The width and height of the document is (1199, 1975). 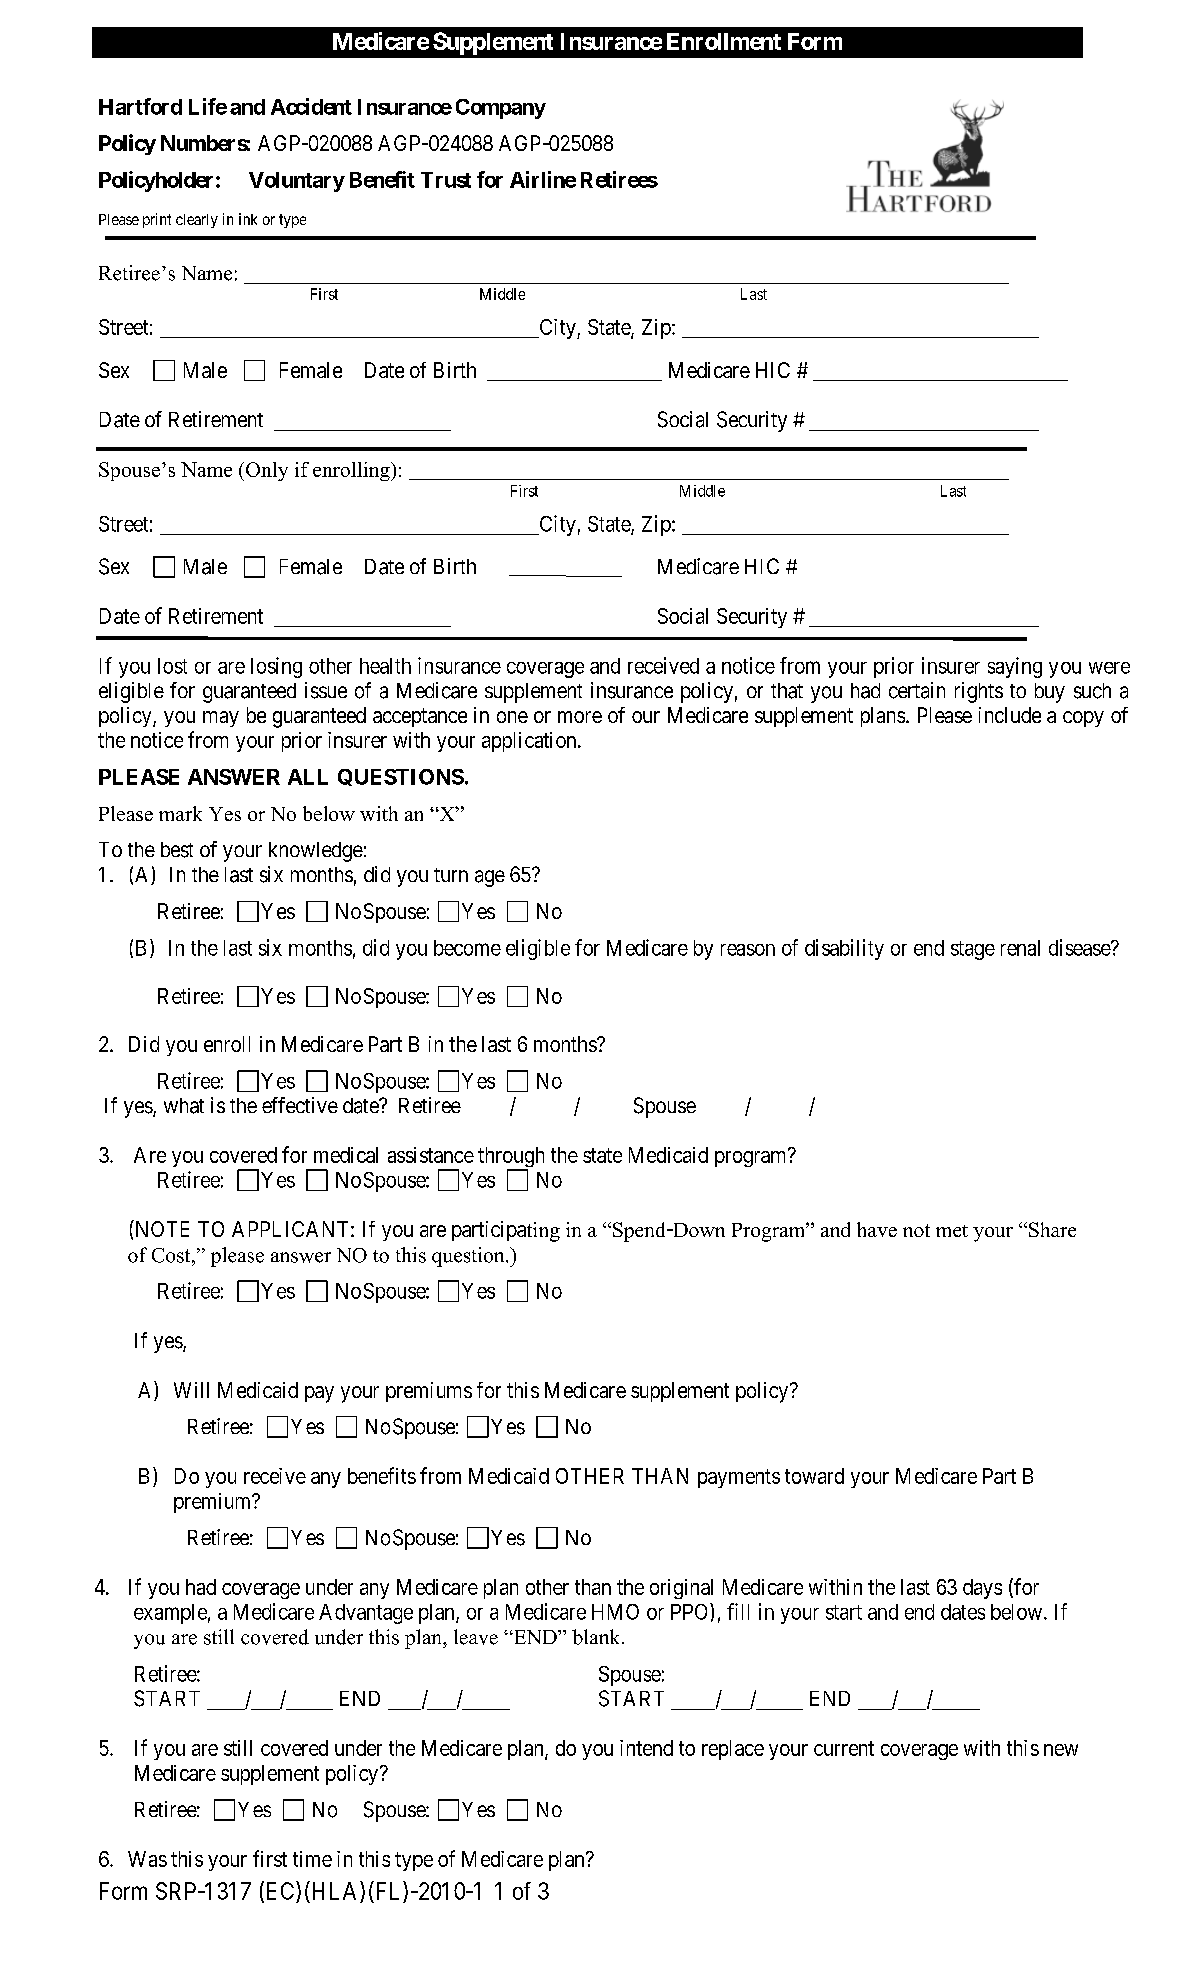 I want to click on effective, so click(x=300, y=1105).
